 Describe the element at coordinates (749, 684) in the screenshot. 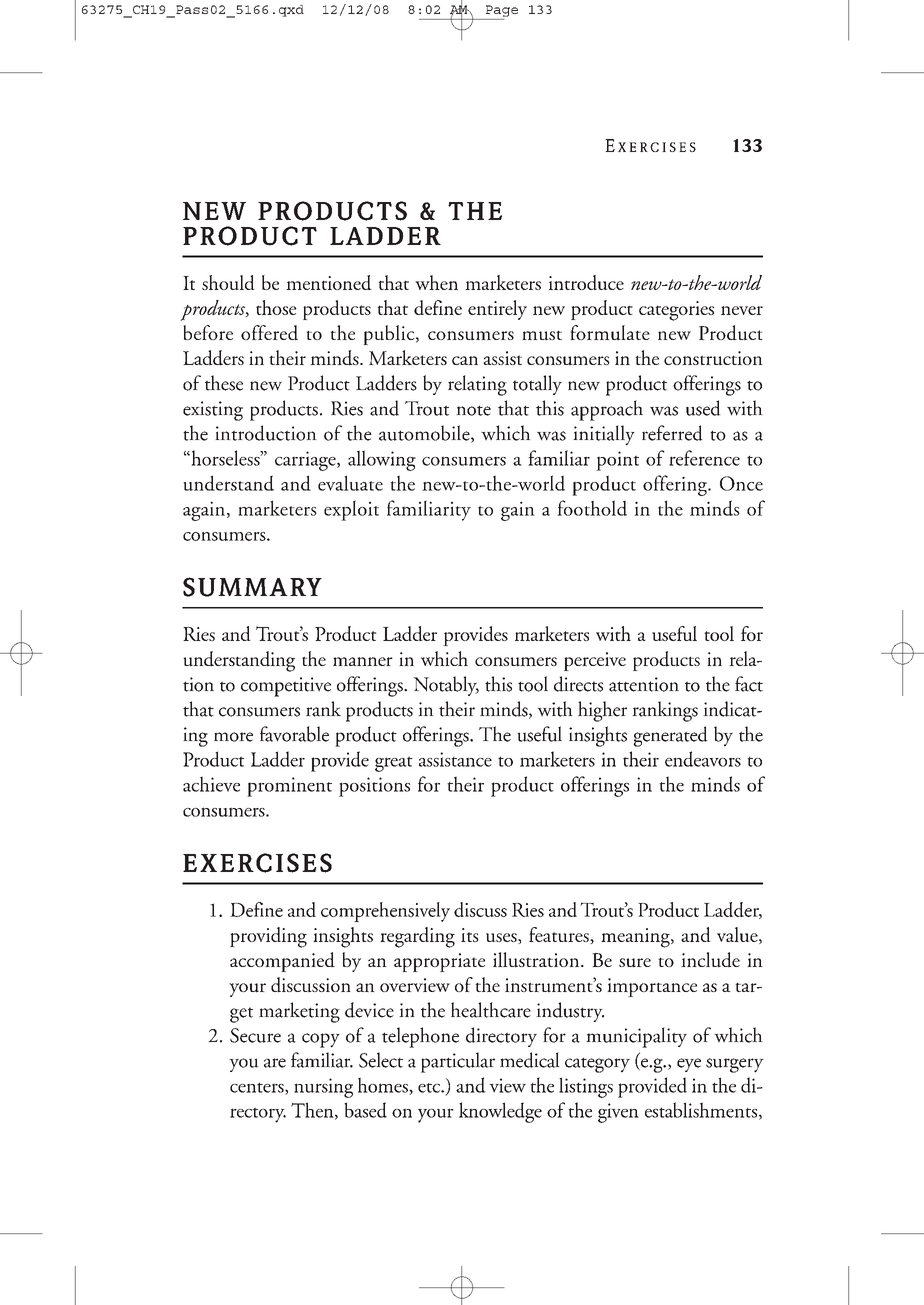

I see `fact` at that location.
